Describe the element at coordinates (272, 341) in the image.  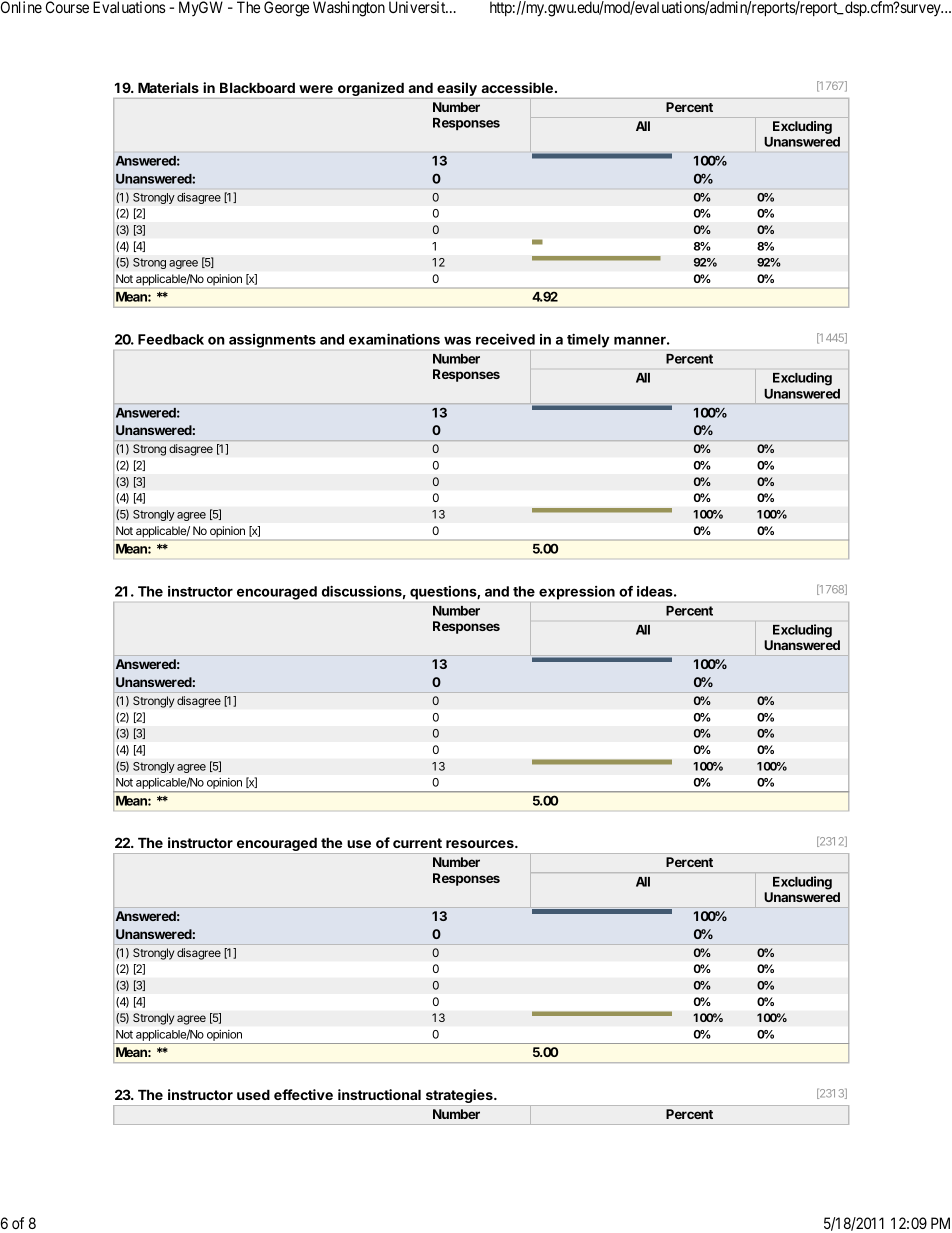
I see `assignments` at that location.
